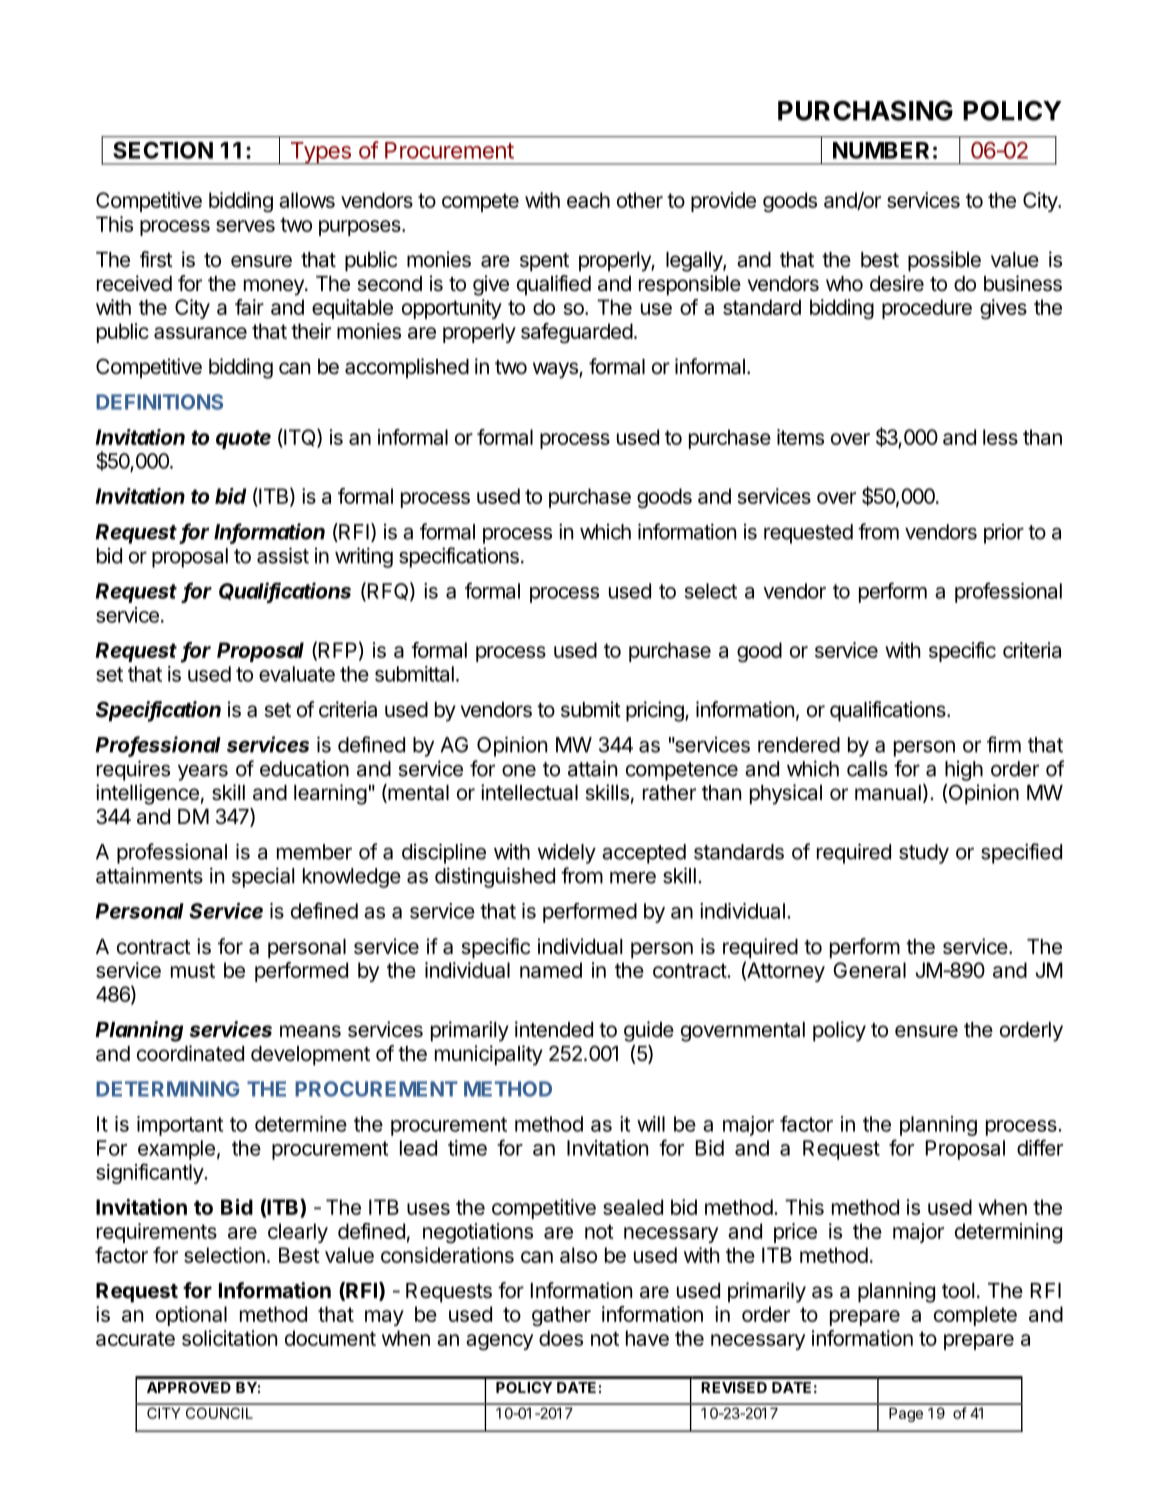 The height and width of the page is (1499, 1158). Describe the element at coordinates (881, 150) in the page. I see `NUMBER` at that location.
